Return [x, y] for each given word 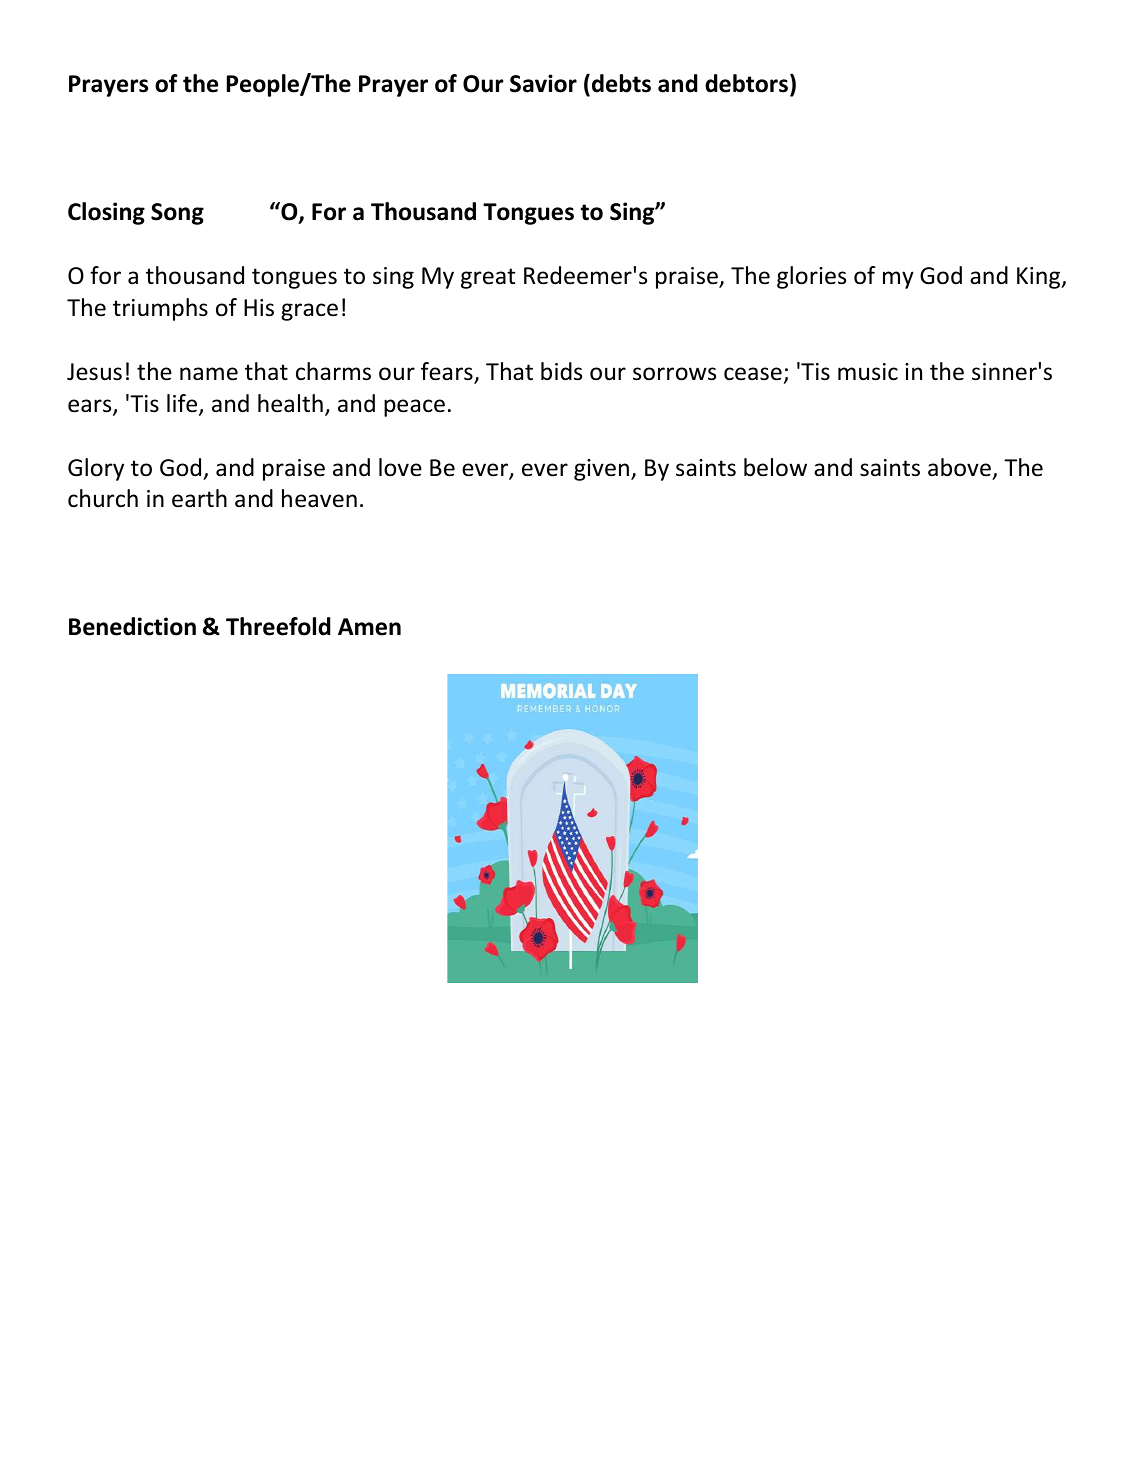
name [209, 374]
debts [621, 83]
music [868, 372]
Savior [543, 83]
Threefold [278, 626]
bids [561, 371]
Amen [369, 627]
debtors [746, 83]
